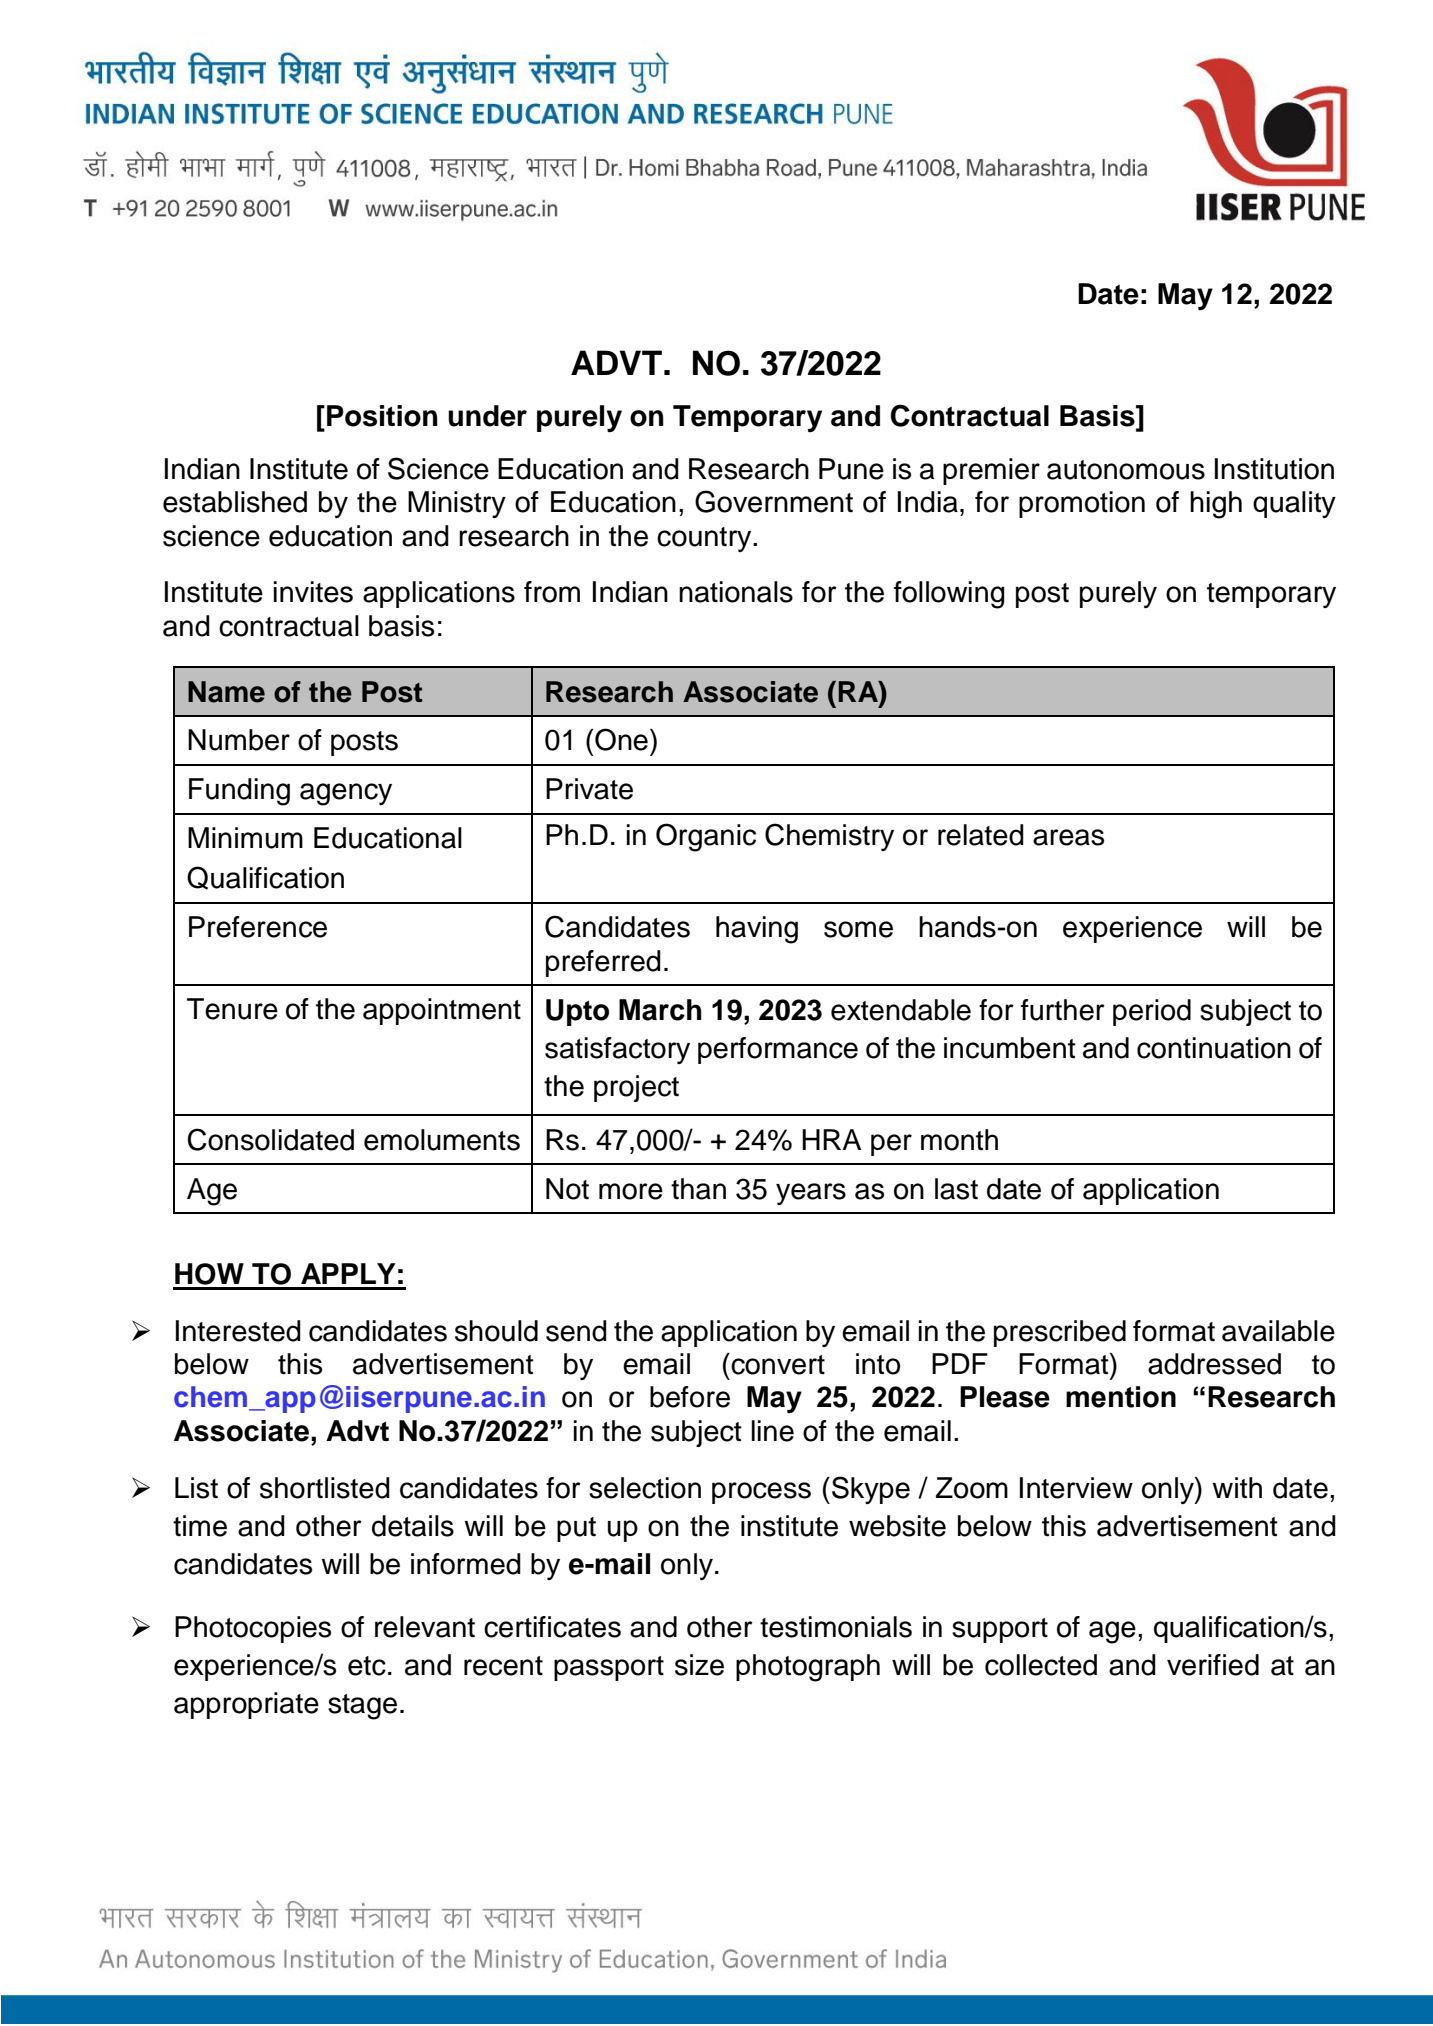 The height and width of the screenshot is (2026, 1433). Describe the element at coordinates (699, 1665) in the screenshot. I see `size` at that location.
